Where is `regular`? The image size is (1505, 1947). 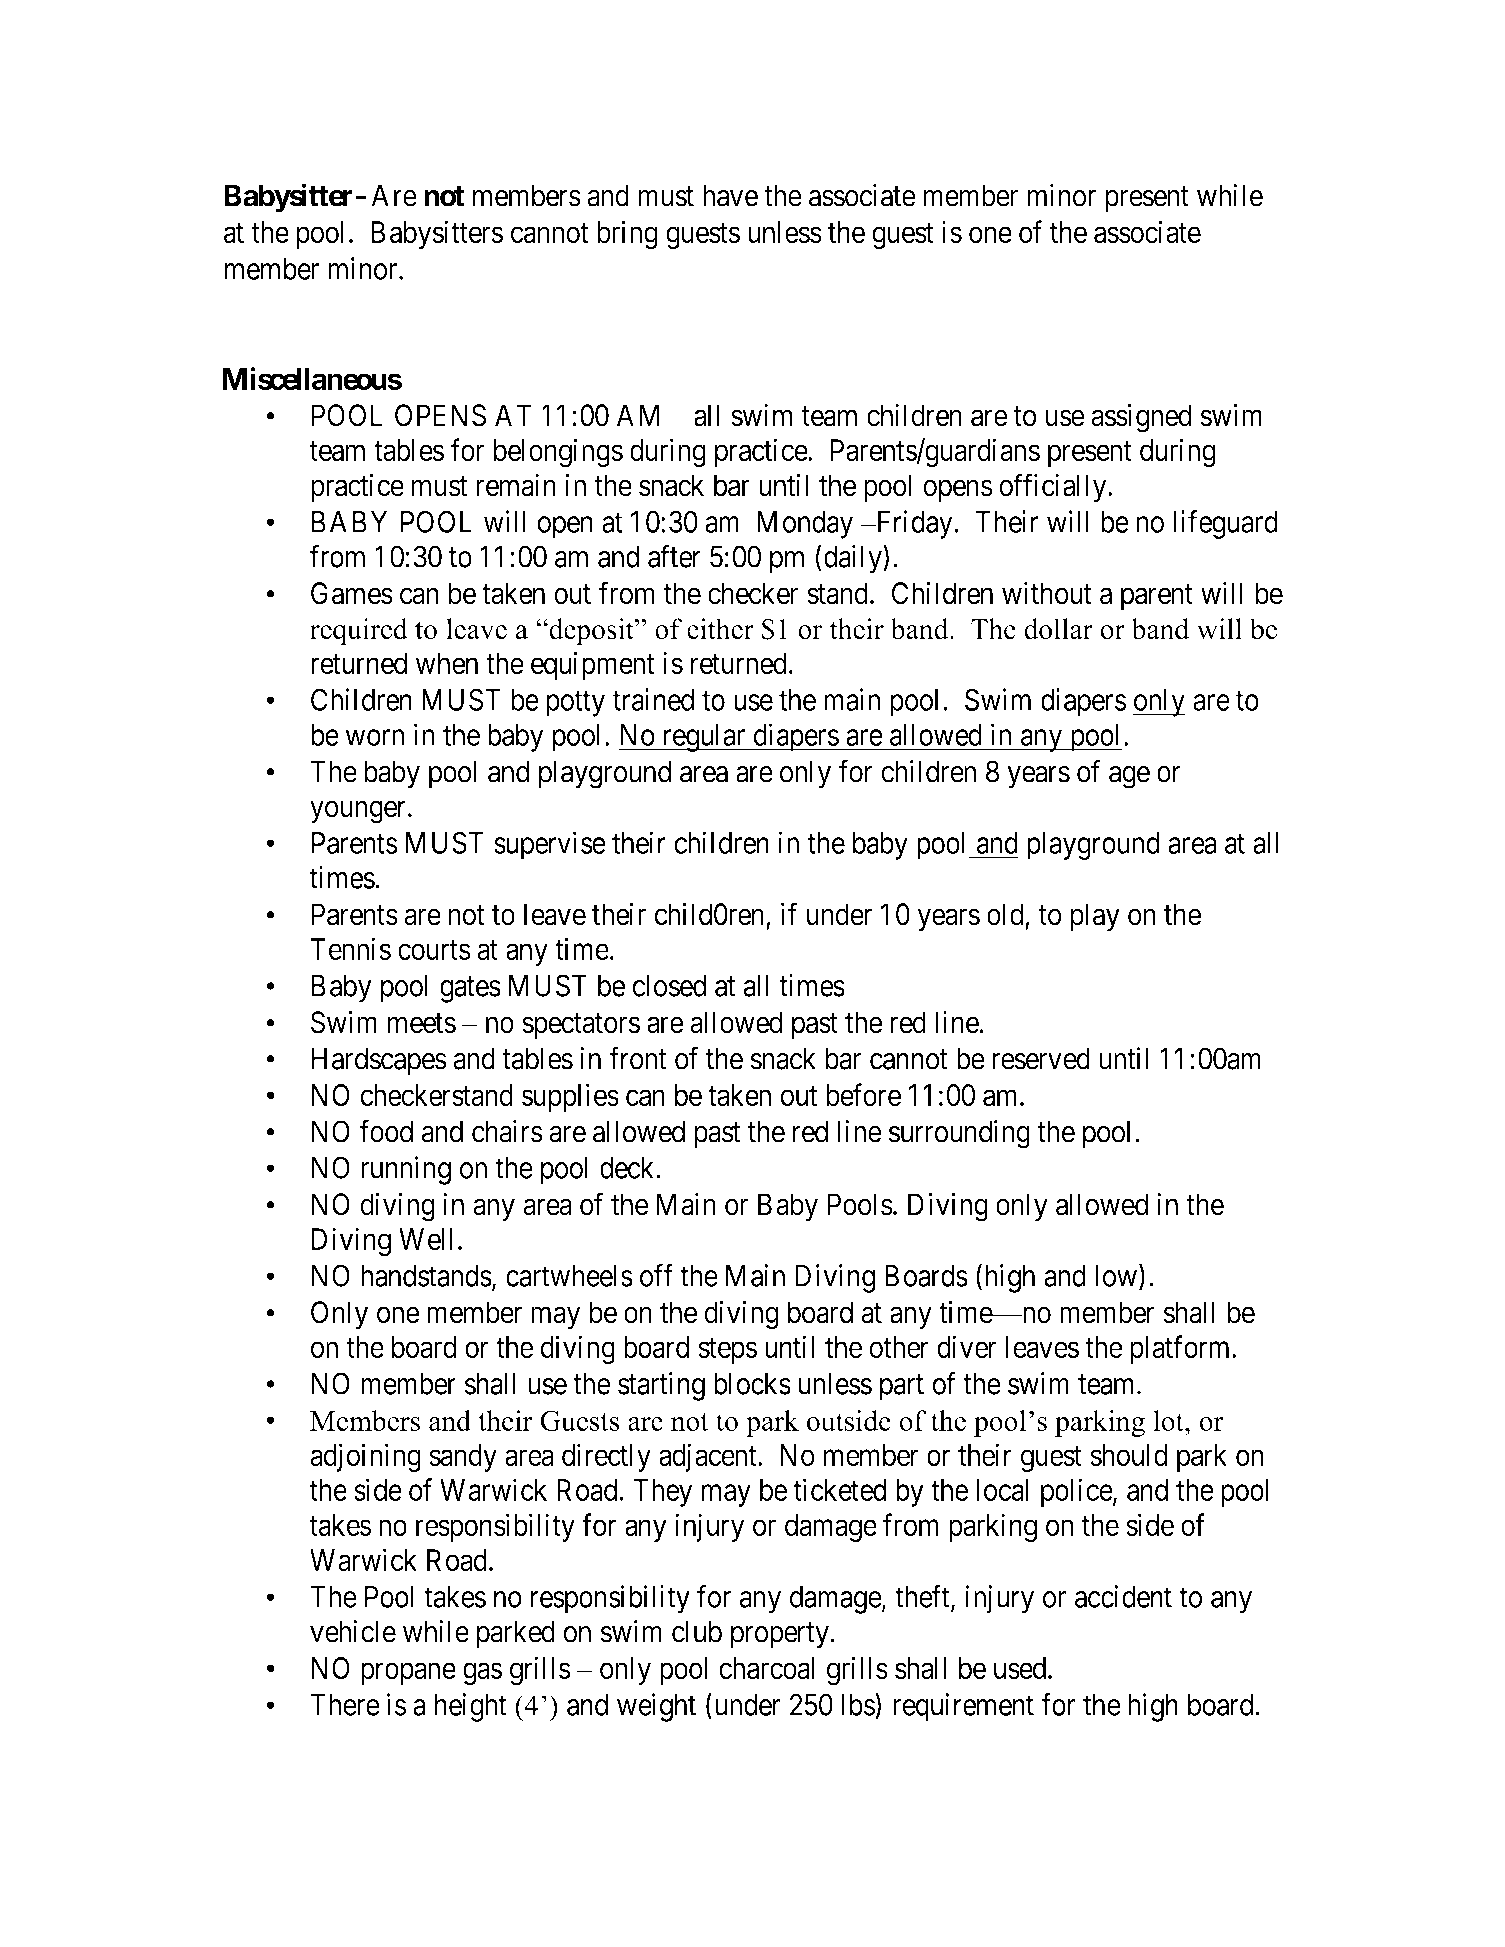
regular is located at coordinates (704, 738).
